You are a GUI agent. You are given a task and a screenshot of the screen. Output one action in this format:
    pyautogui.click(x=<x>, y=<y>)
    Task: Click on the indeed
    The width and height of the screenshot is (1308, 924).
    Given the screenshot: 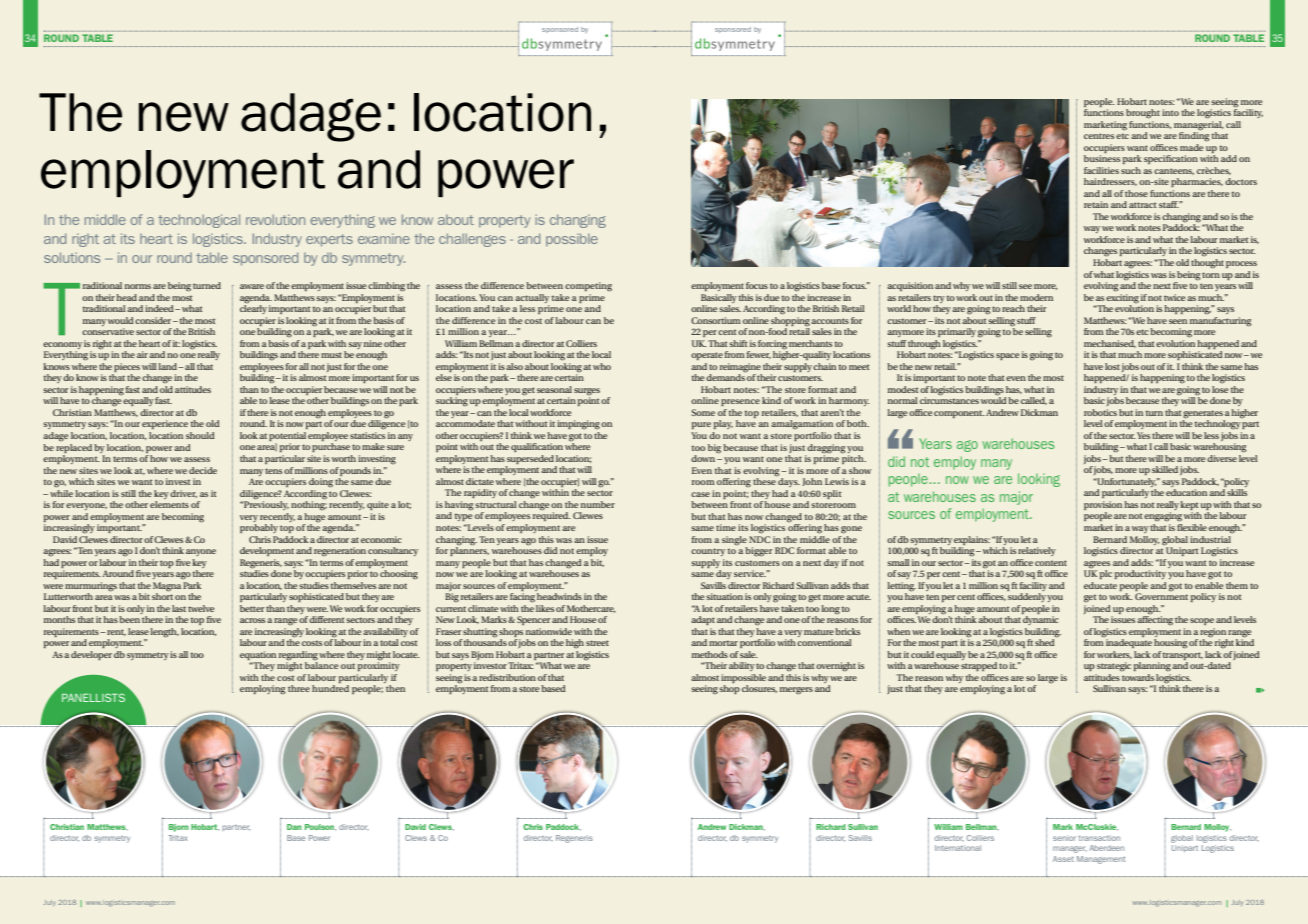 What is the action you would take?
    pyautogui.click(x=160, y=308)
